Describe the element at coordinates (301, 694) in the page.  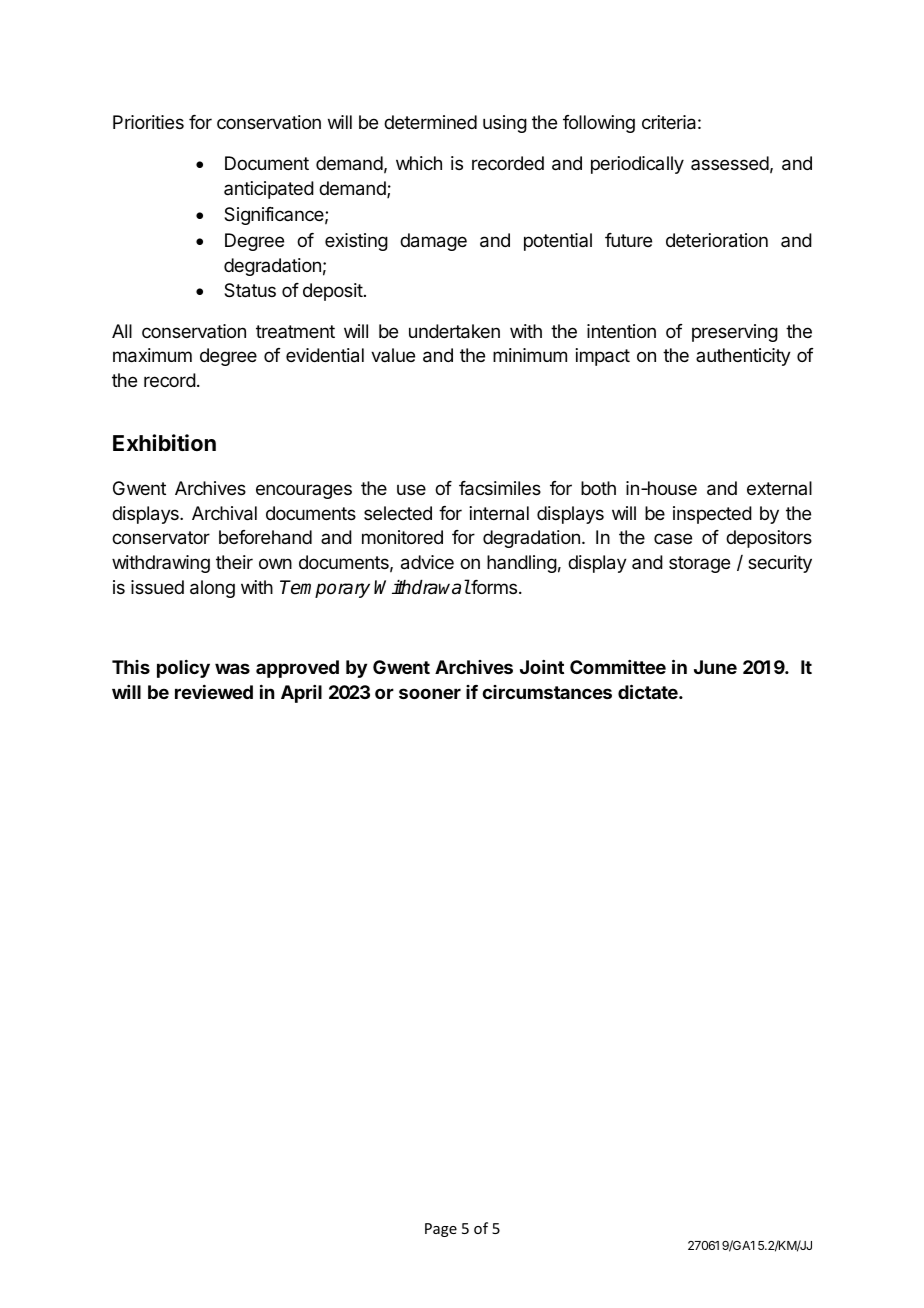
I see `April` at that location.
